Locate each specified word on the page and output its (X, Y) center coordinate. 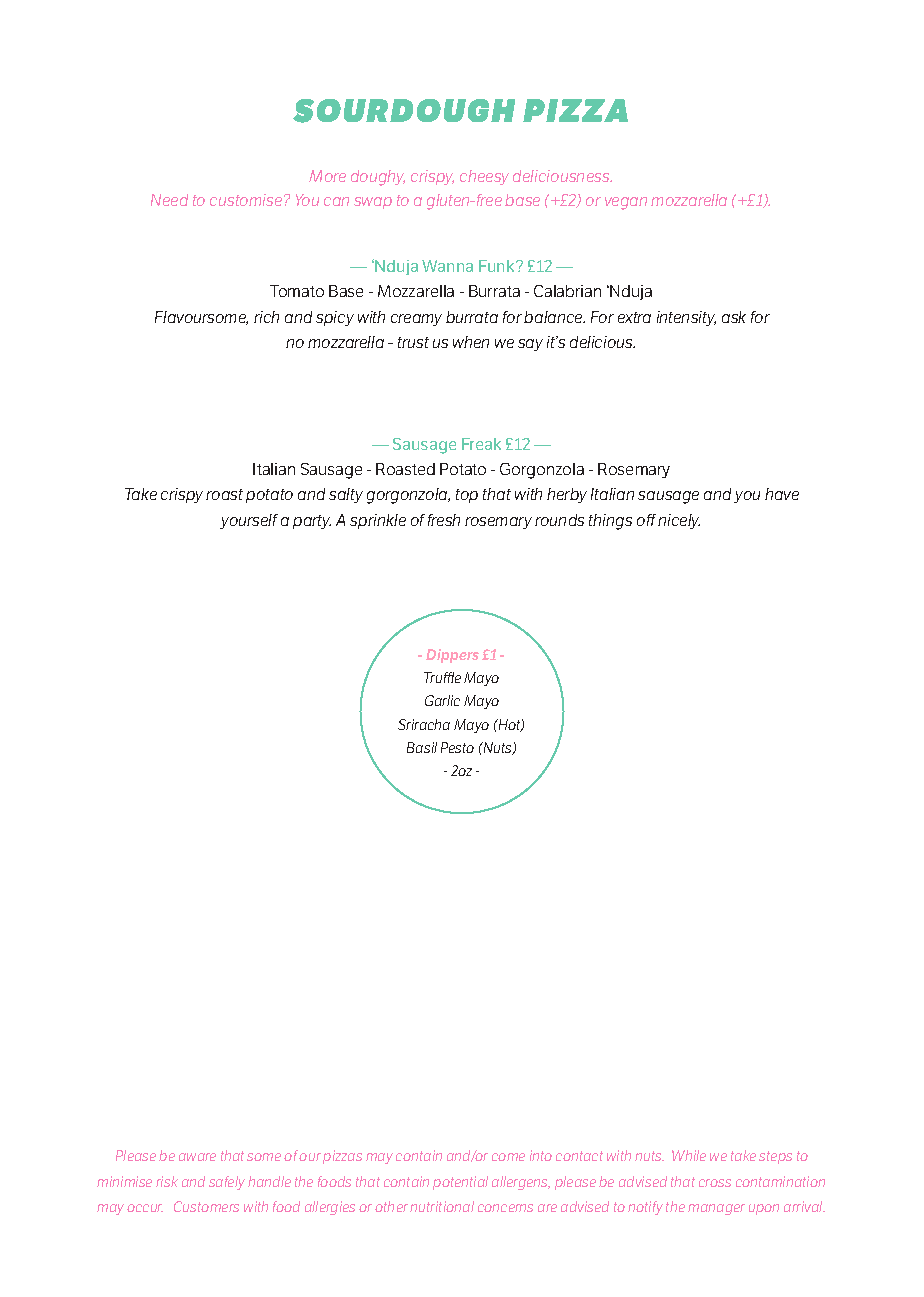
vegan (626, 203)
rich (266, 317)
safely (227, 1183)
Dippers (452, 656)
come (508, 1157)
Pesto (457, 747)
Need (169, 200)
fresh (444, 520)
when (471, 342)
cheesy (484, 177)
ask (734, 317)
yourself (249, 521)
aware (197, 1157)
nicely (679, 521)
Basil (422, 747)
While (689, 1155)
